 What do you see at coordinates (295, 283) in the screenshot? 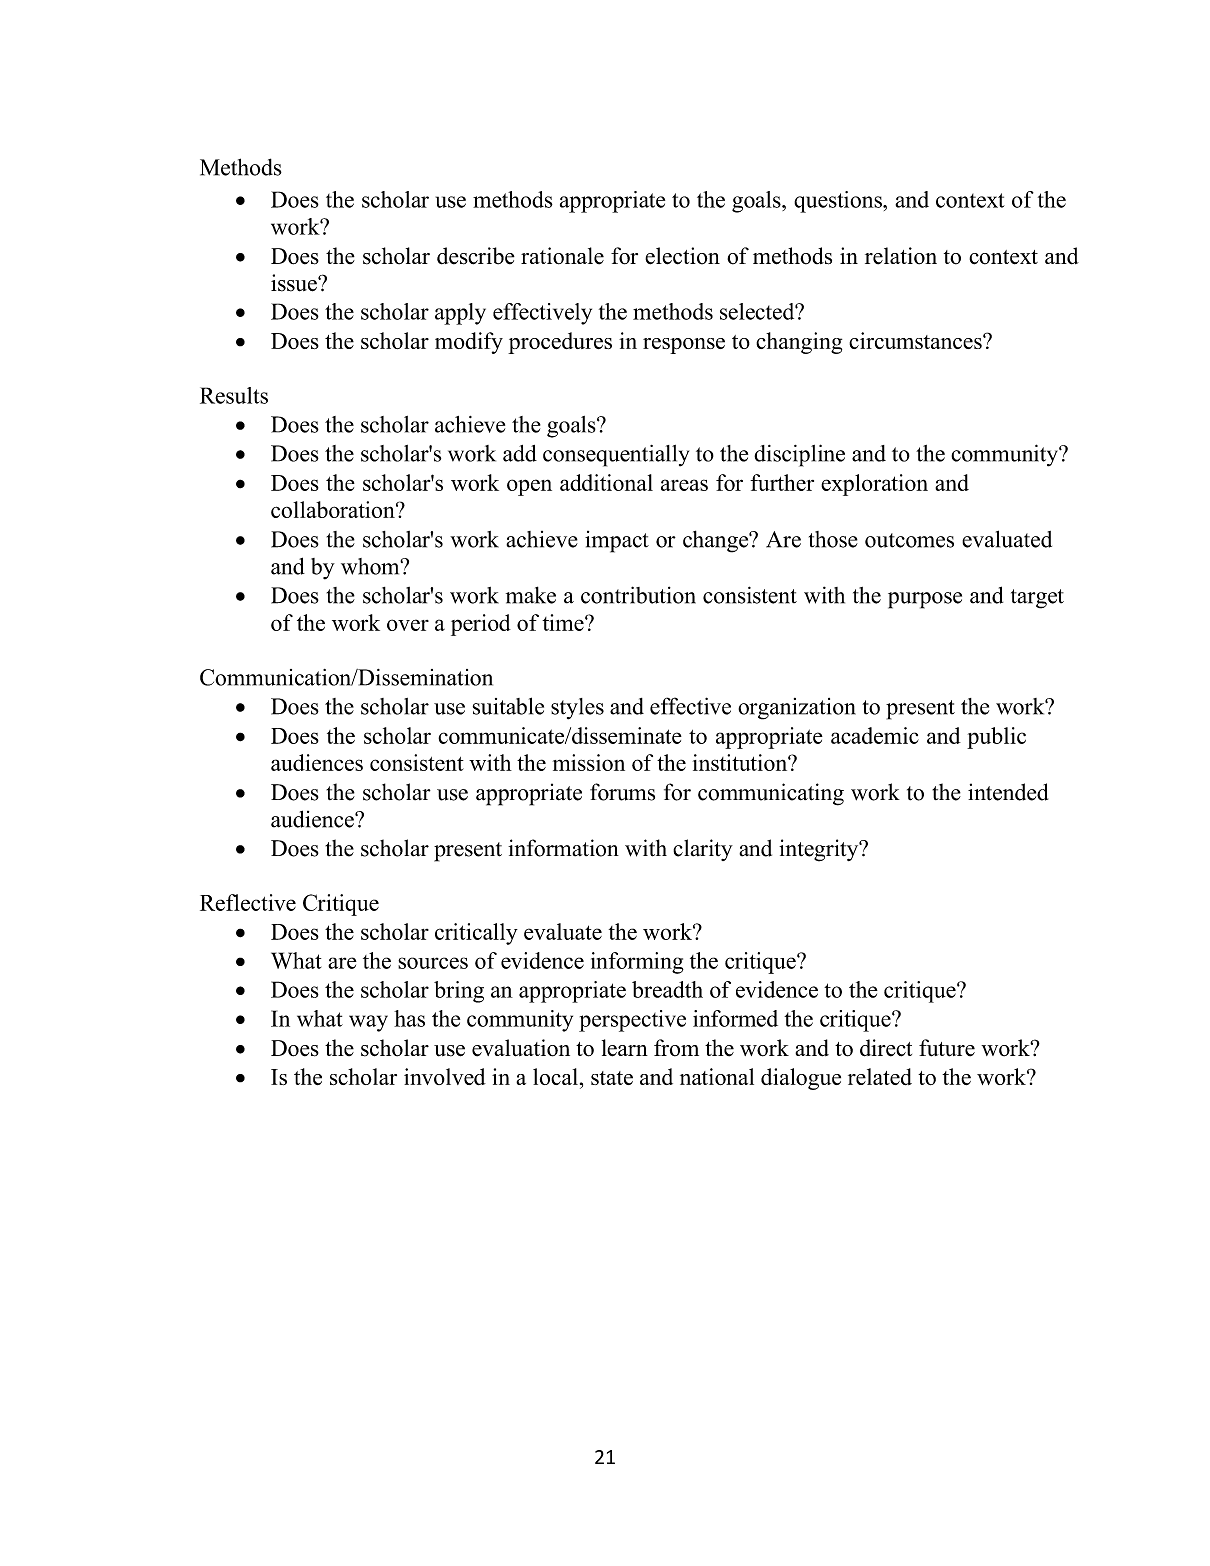
I see `issue` at bounding box center [295, 283].
